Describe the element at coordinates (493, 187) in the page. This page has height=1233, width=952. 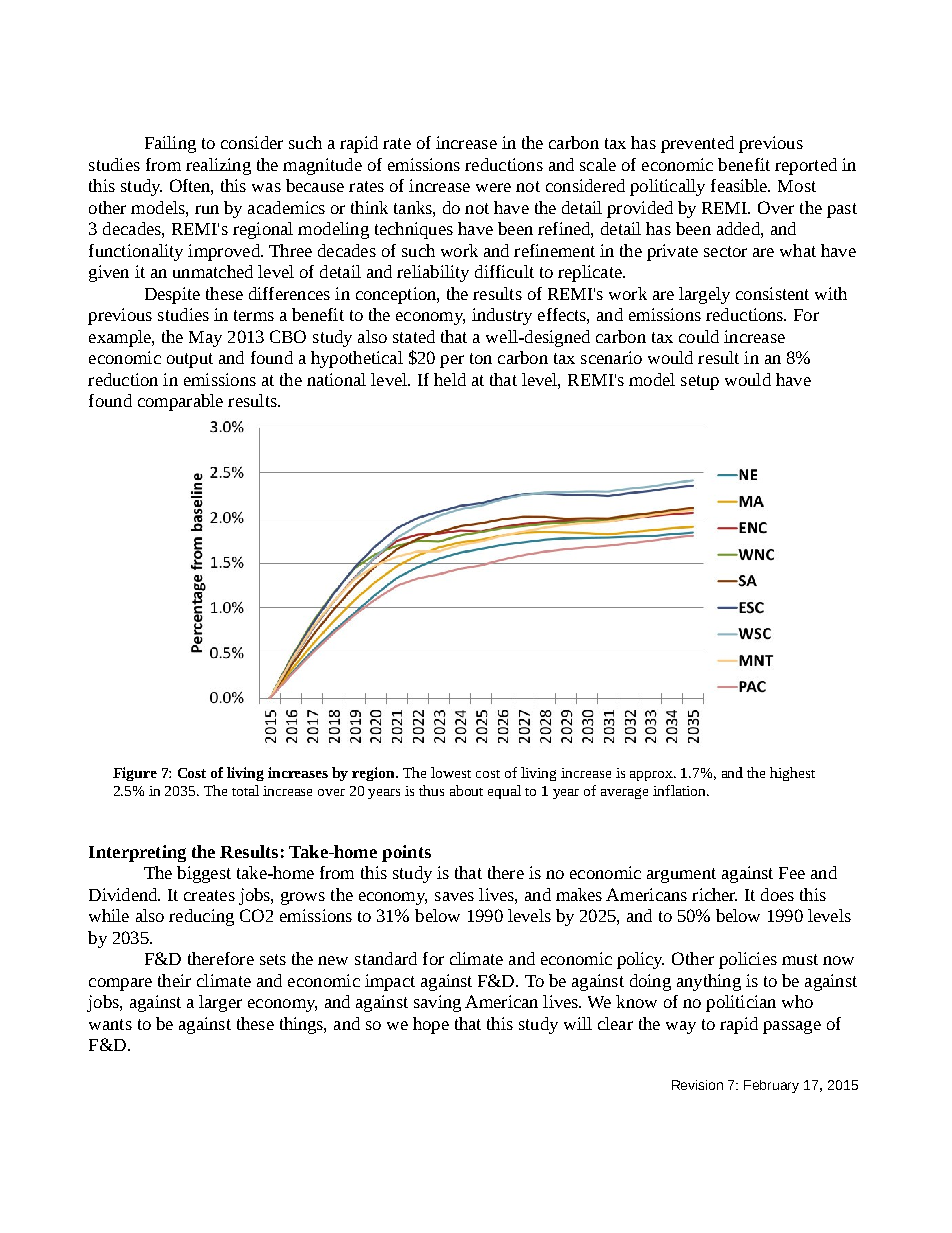
I see `were` at that location.
